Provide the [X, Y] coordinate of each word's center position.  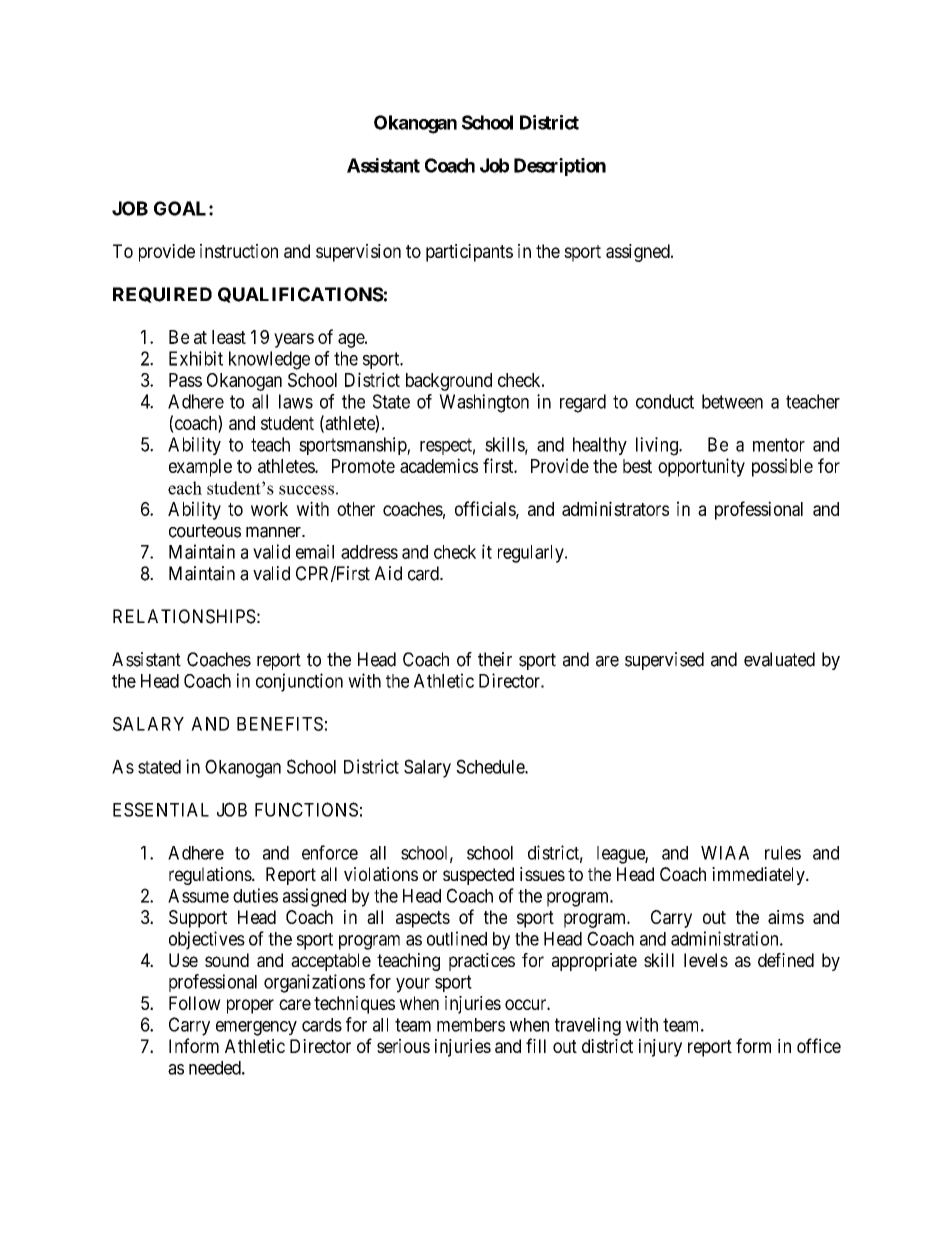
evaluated [779, 659]
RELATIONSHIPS [184, 616]
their [495, 659]
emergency [256, 1028]
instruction [239, 251]
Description [560, 167]
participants [469, 253]
